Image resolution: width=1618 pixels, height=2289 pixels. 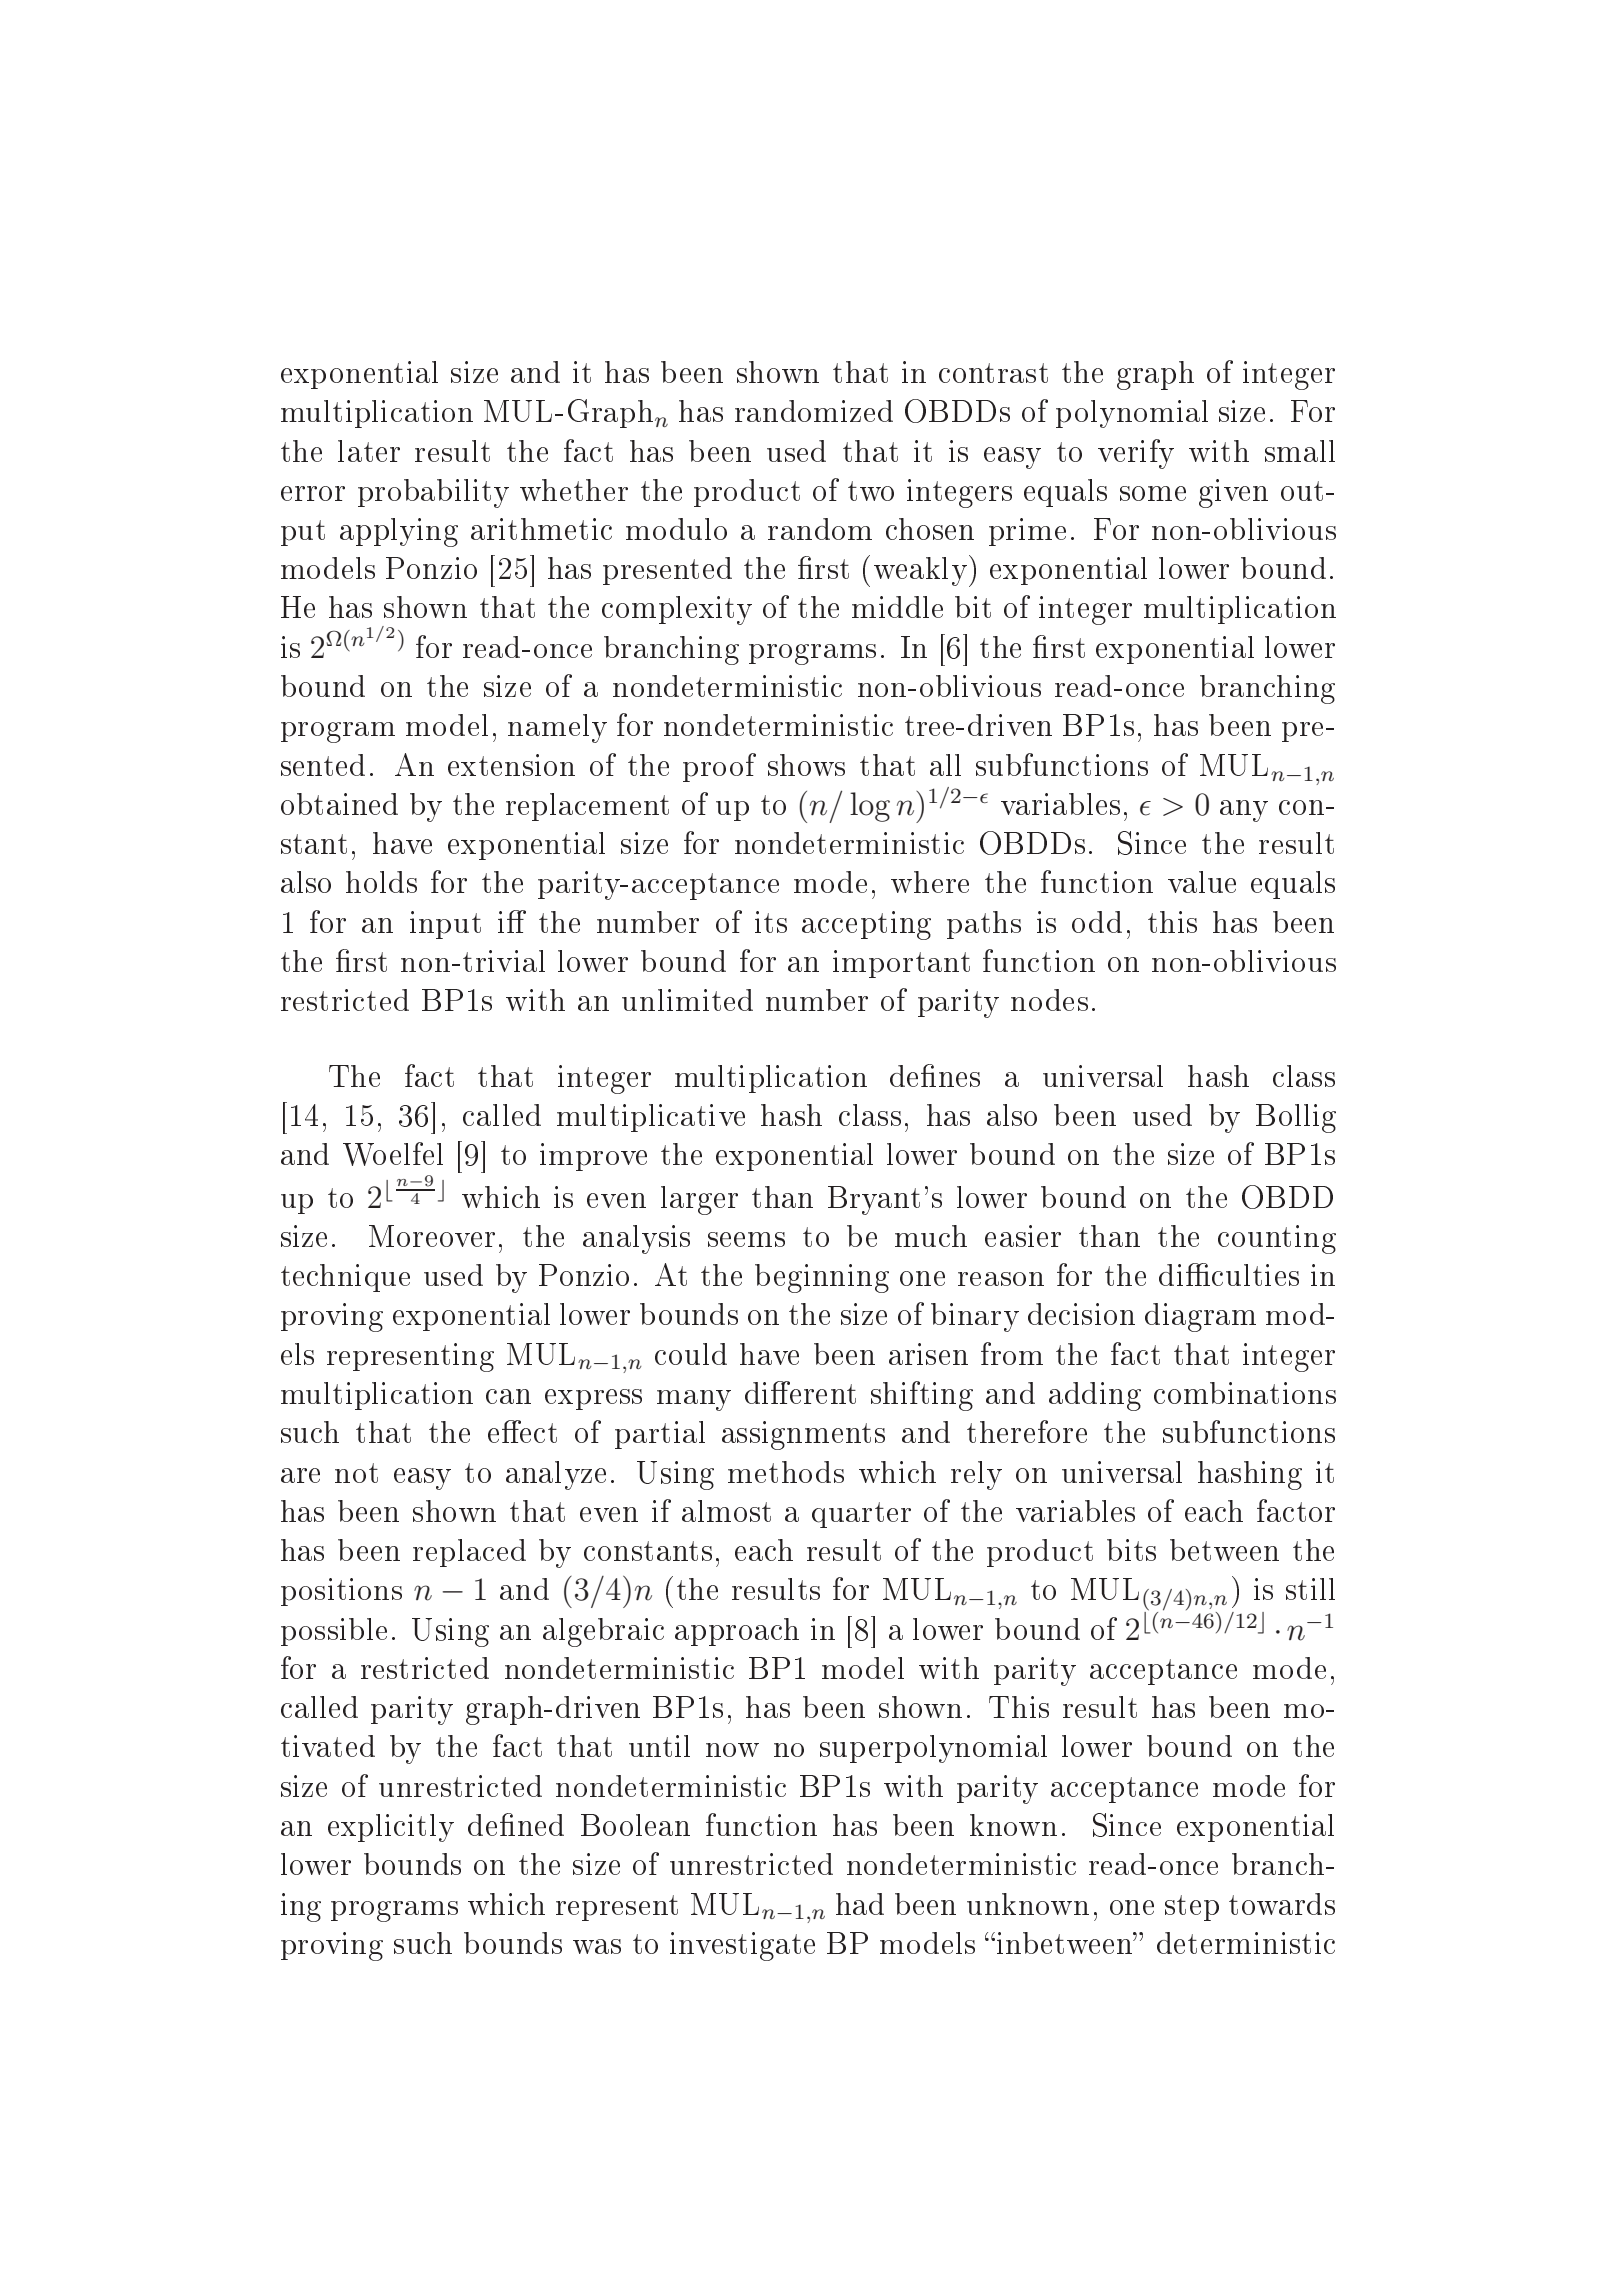 I want to click on had, so click(x=860, y=1904).
